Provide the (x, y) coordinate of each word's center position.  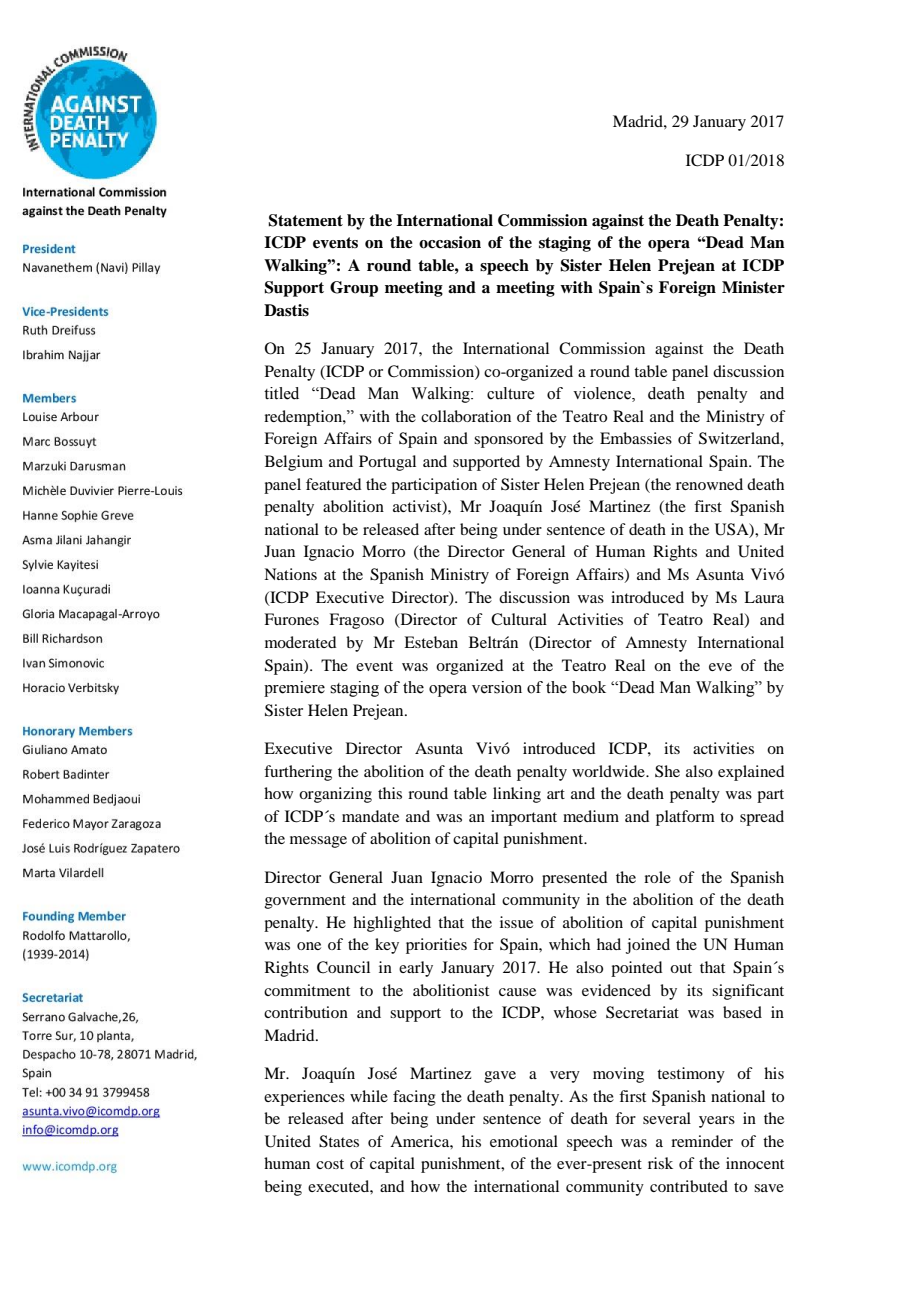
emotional (524, 1141)
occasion (450, 242)
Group (354, 289)
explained (751, 773)
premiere (294, 689)
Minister (753, 287)
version (497, 687)
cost (330, 1164)
